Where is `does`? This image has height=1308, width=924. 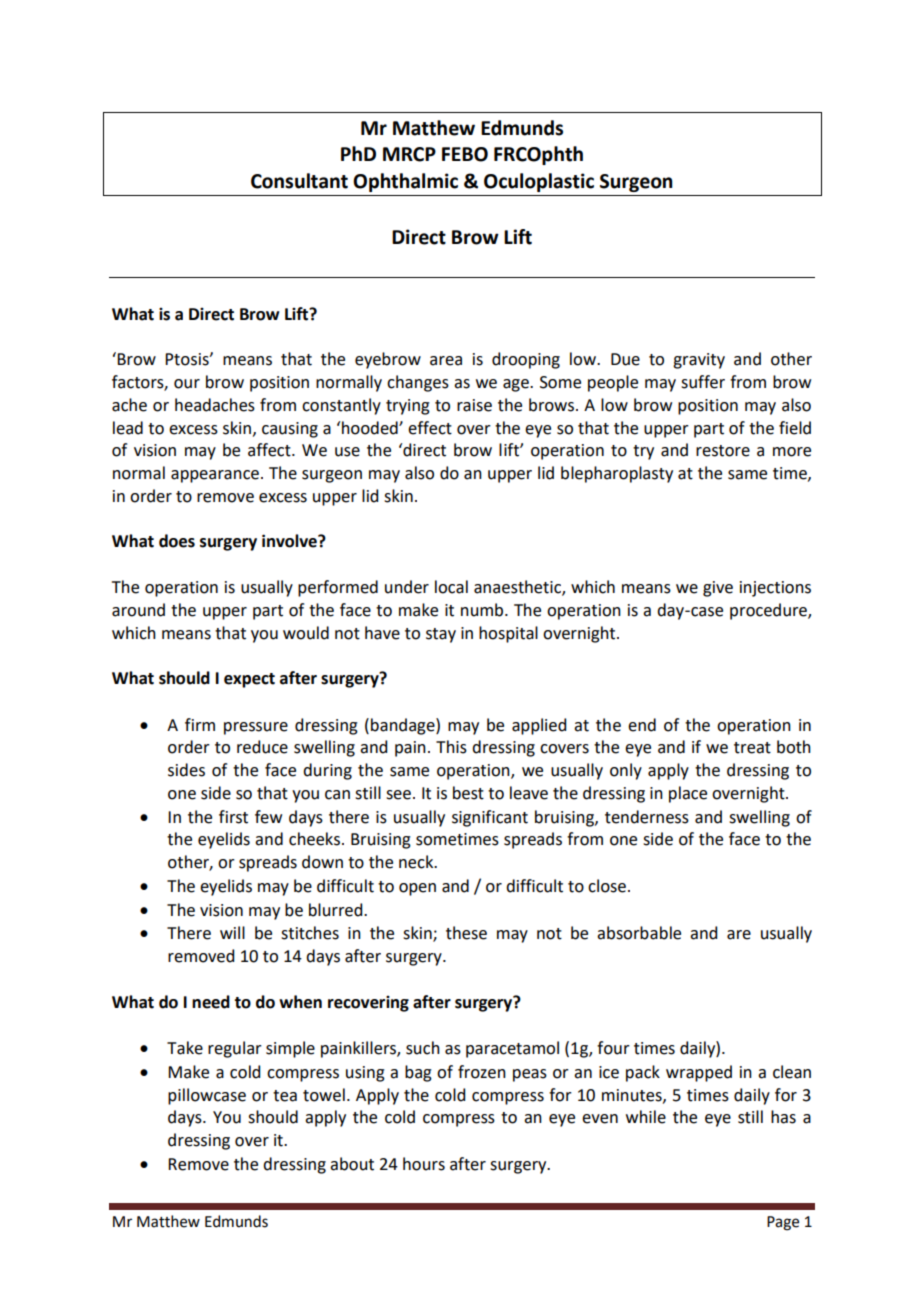
does is located at coordinates (177, 541).
